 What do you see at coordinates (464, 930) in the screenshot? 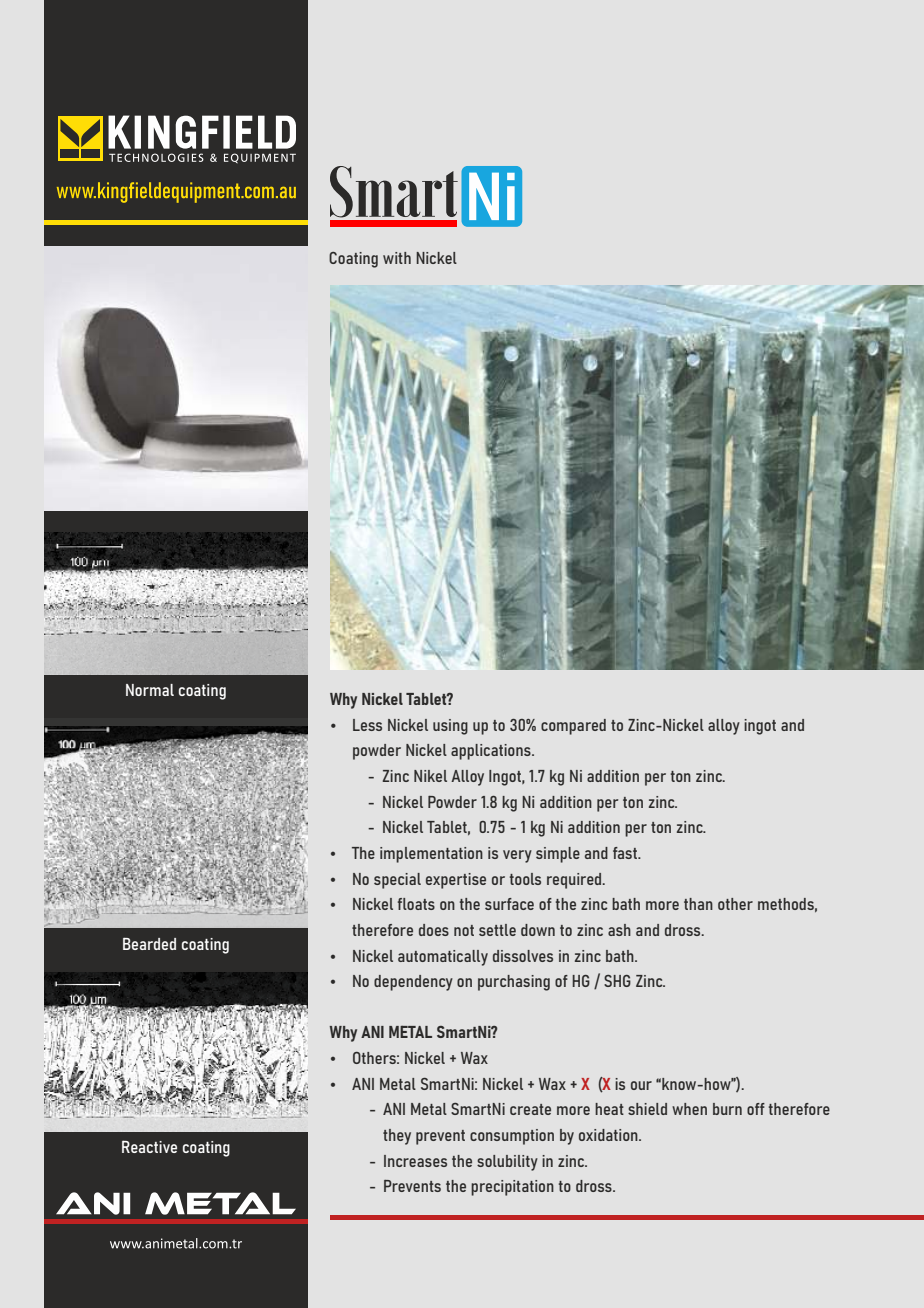
I see `not` at bounding box center [464, 930].
